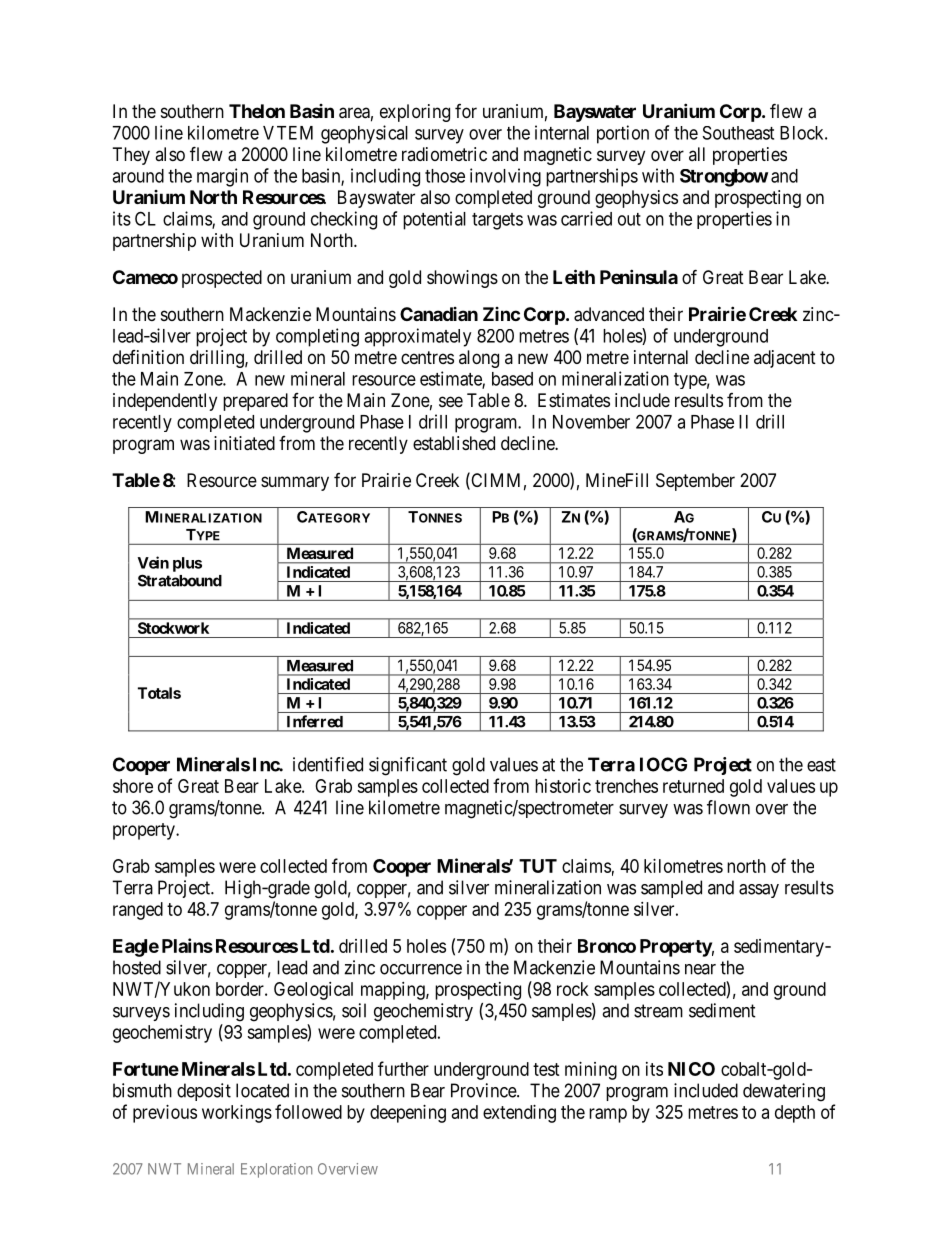  I want to click on September, so click(695, 482).
